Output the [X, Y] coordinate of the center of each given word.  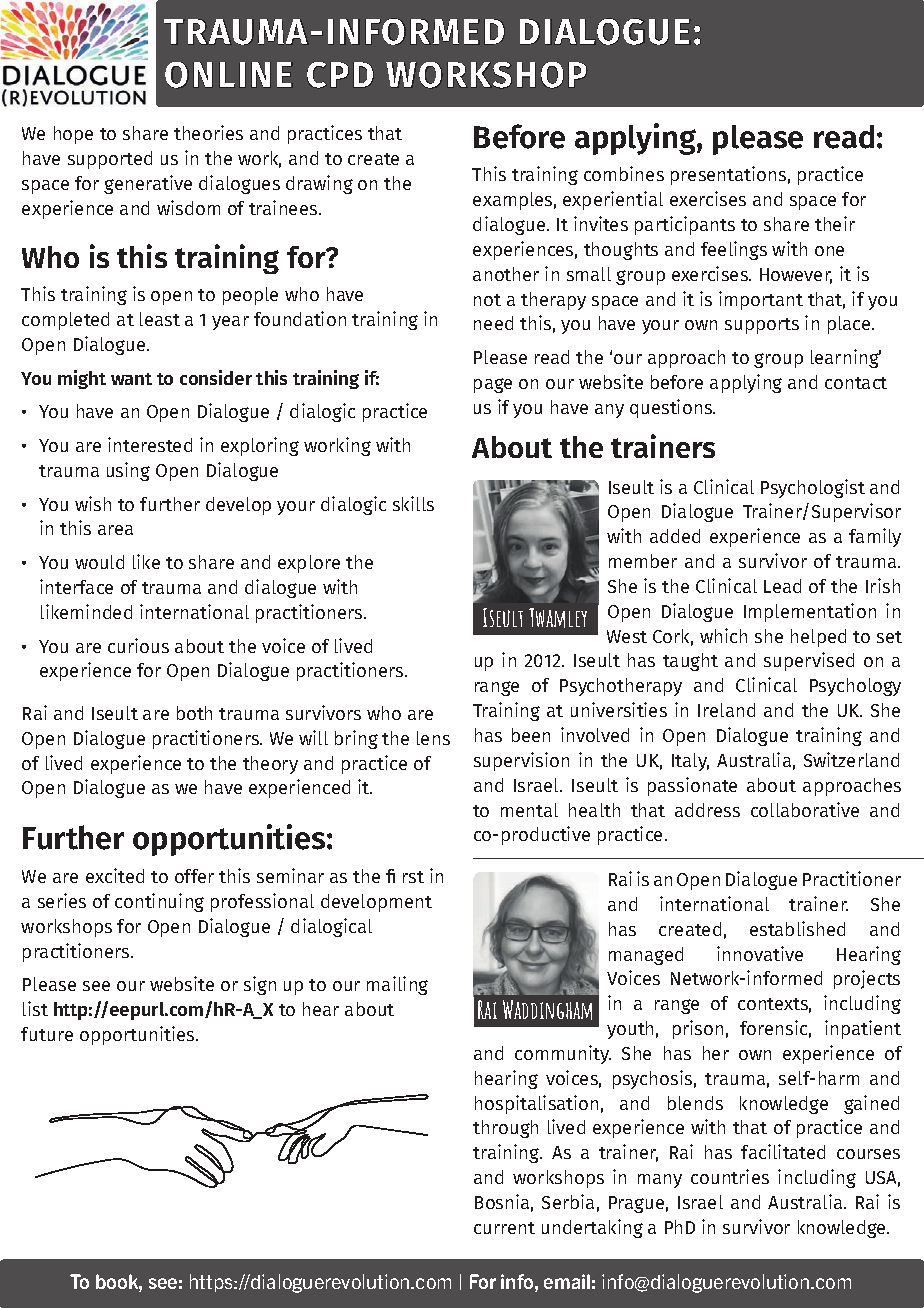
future [47, 1034]
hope [73, 135]
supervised [809, 661]
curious [138, 645]
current [504, 1228]
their [835, 223]
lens [433, 738]
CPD [340, 75]
